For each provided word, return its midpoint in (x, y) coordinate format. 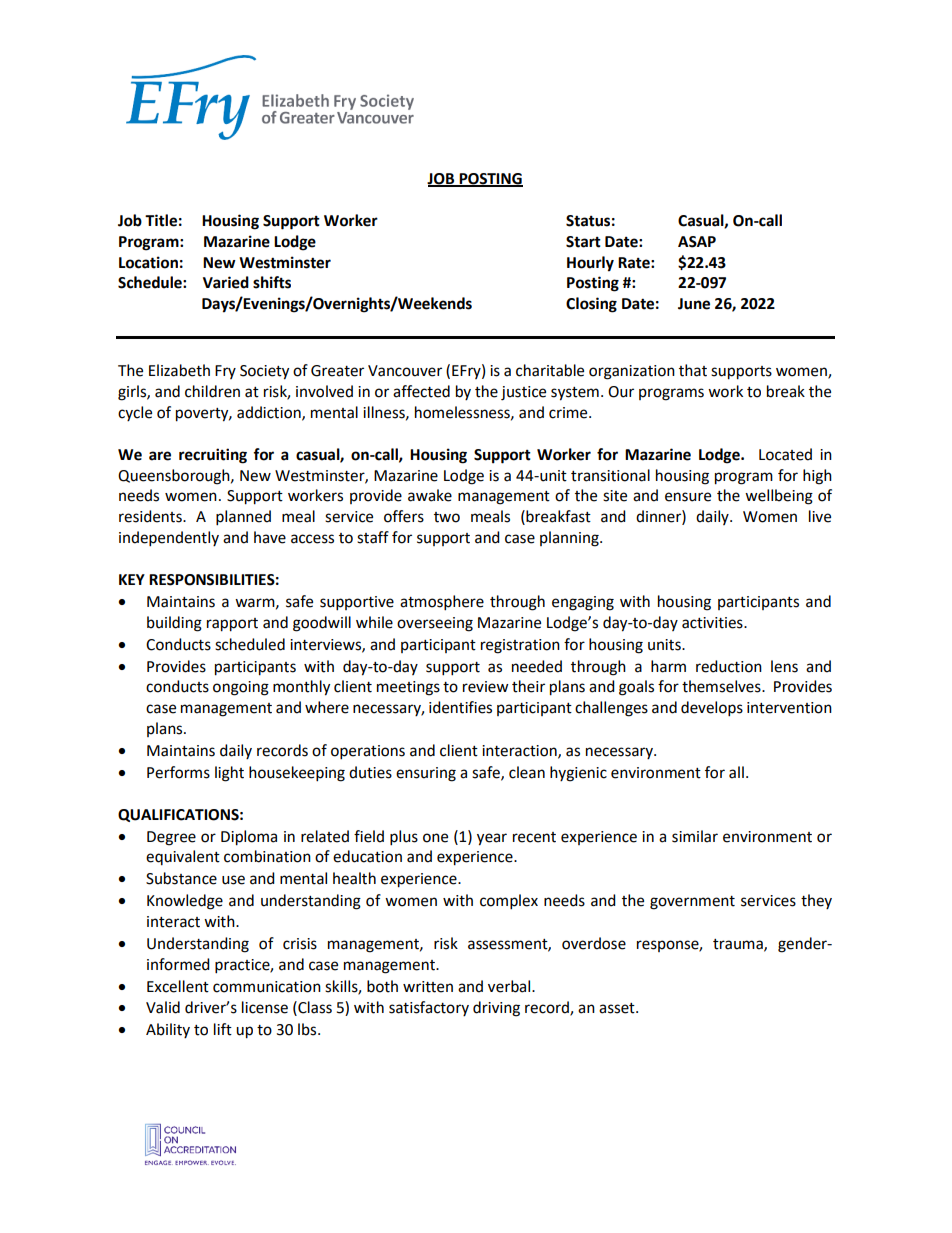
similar (695, 836)
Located (785, 454)
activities (713, 623)
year (492, 839)
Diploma (249, 838)
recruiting (213, 456)
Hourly (590, 264)
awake (430, 495)
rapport (232, 625)
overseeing (435, 624)
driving (496, 1009)
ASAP (697, 242)
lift (223, 1029)
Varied (226, 282)
